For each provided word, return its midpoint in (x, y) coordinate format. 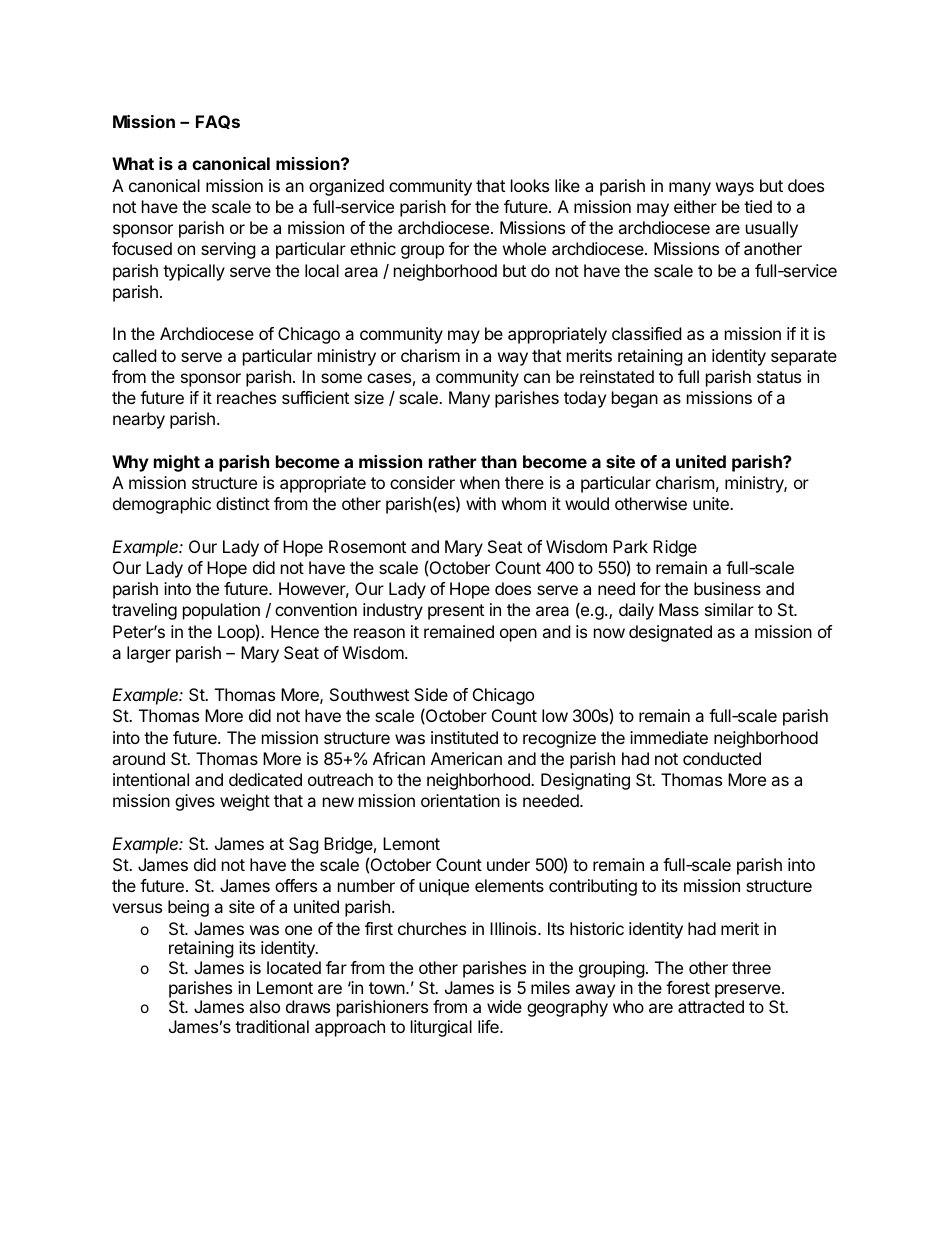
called (134, 355)
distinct (243, 503)
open (518, 635)
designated (670, 633)
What (133, 163)
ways (735, 189)
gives (195, 802)
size (369, 397)
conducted (722, 758)
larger (149, 654)
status (779, 377)
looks (530, 185)
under (508, 864)
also (264, 1006)
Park (630, 546)
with (481, 503)
